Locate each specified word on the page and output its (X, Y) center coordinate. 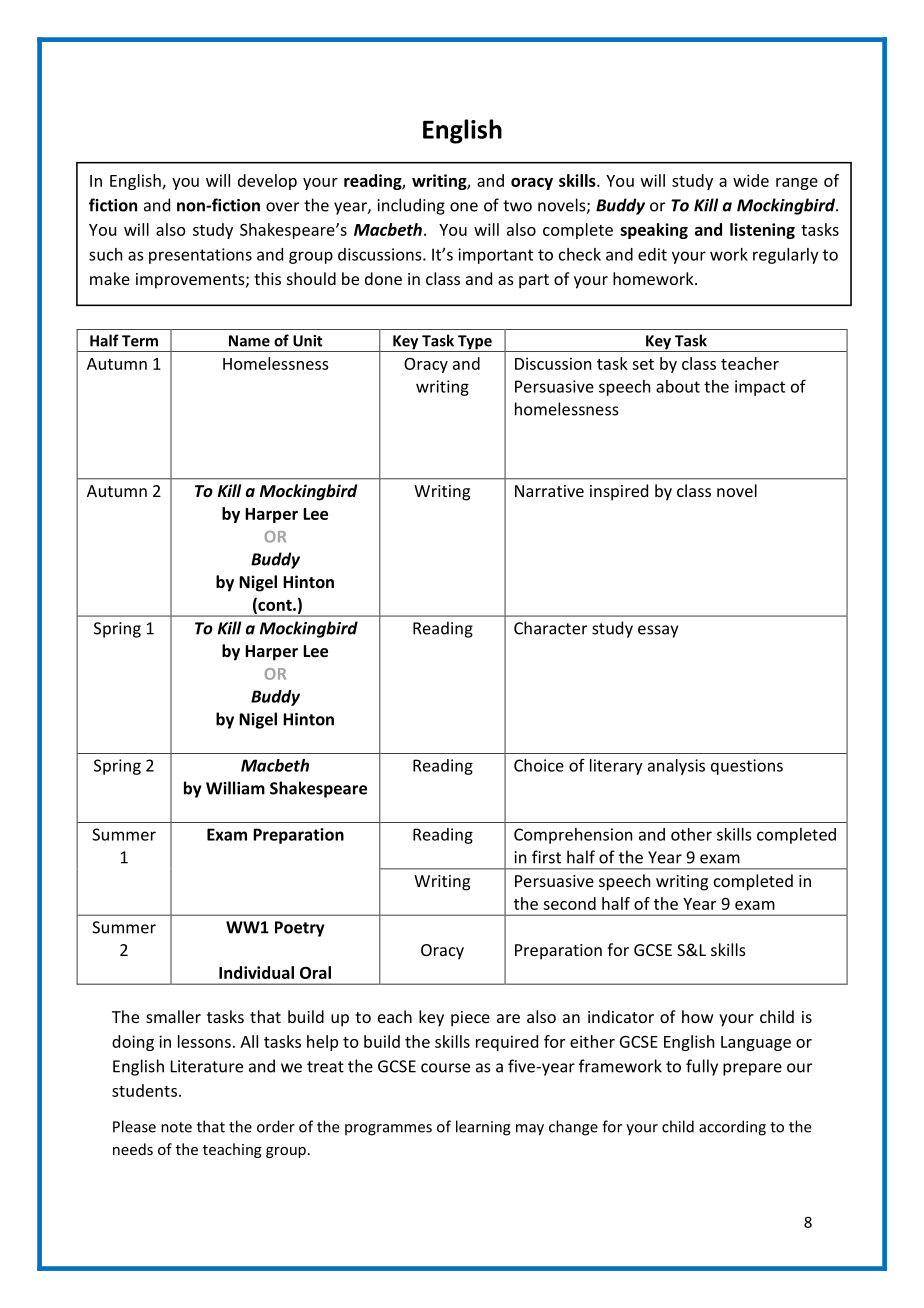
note (176, 1127)
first (546, 857)
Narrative (549, 491)
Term (140, 341)
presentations (200, 256)
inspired (619, 492)
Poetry (300, 929)
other (691, 834)
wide (751, 180)
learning (483, 1128)
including (411, 206)
